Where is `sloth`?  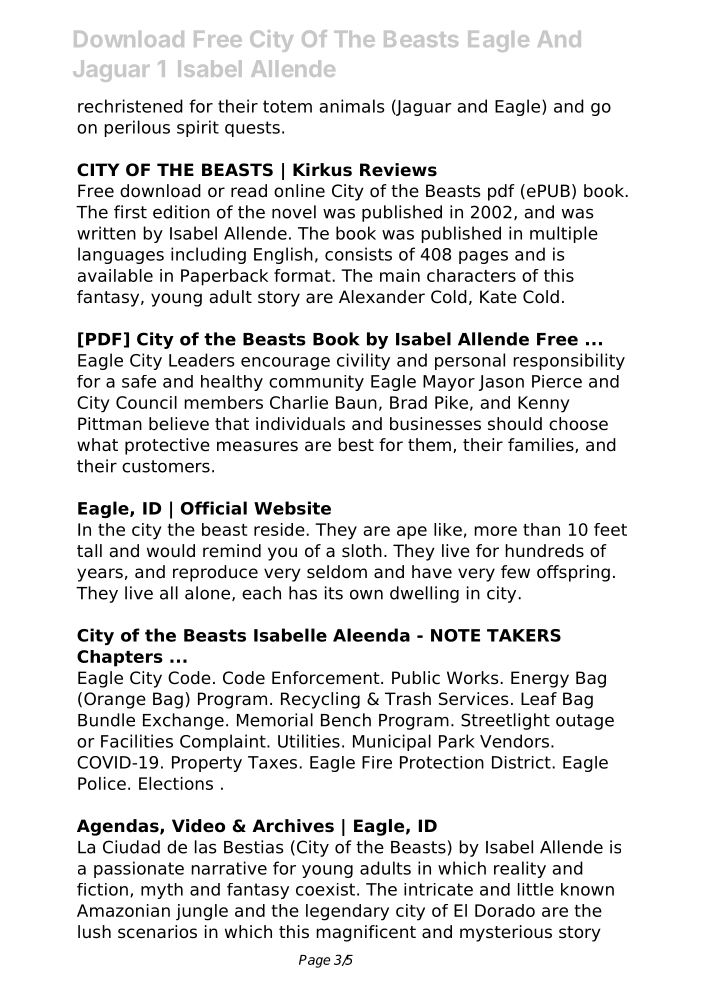 sloth is located at coordinates (362, 551).
